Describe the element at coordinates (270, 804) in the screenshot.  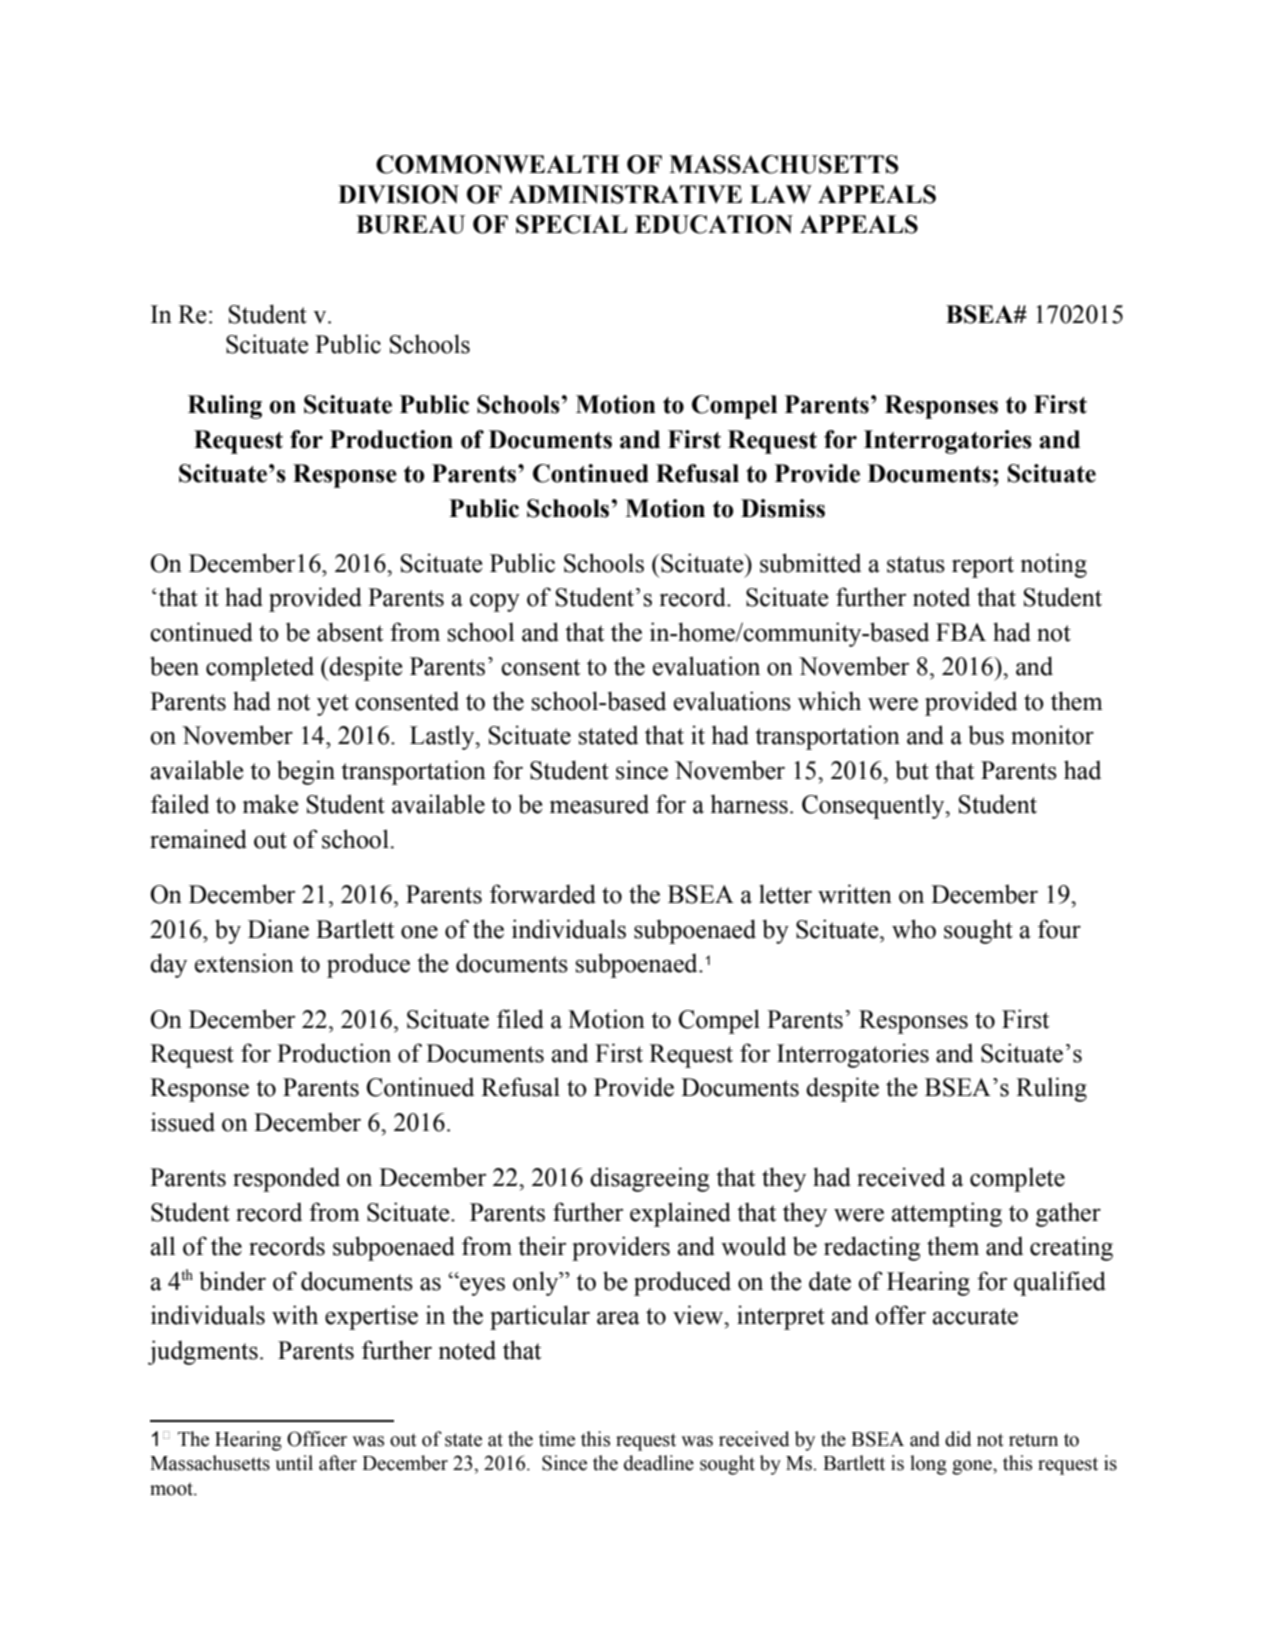
I see `make` at that location.
